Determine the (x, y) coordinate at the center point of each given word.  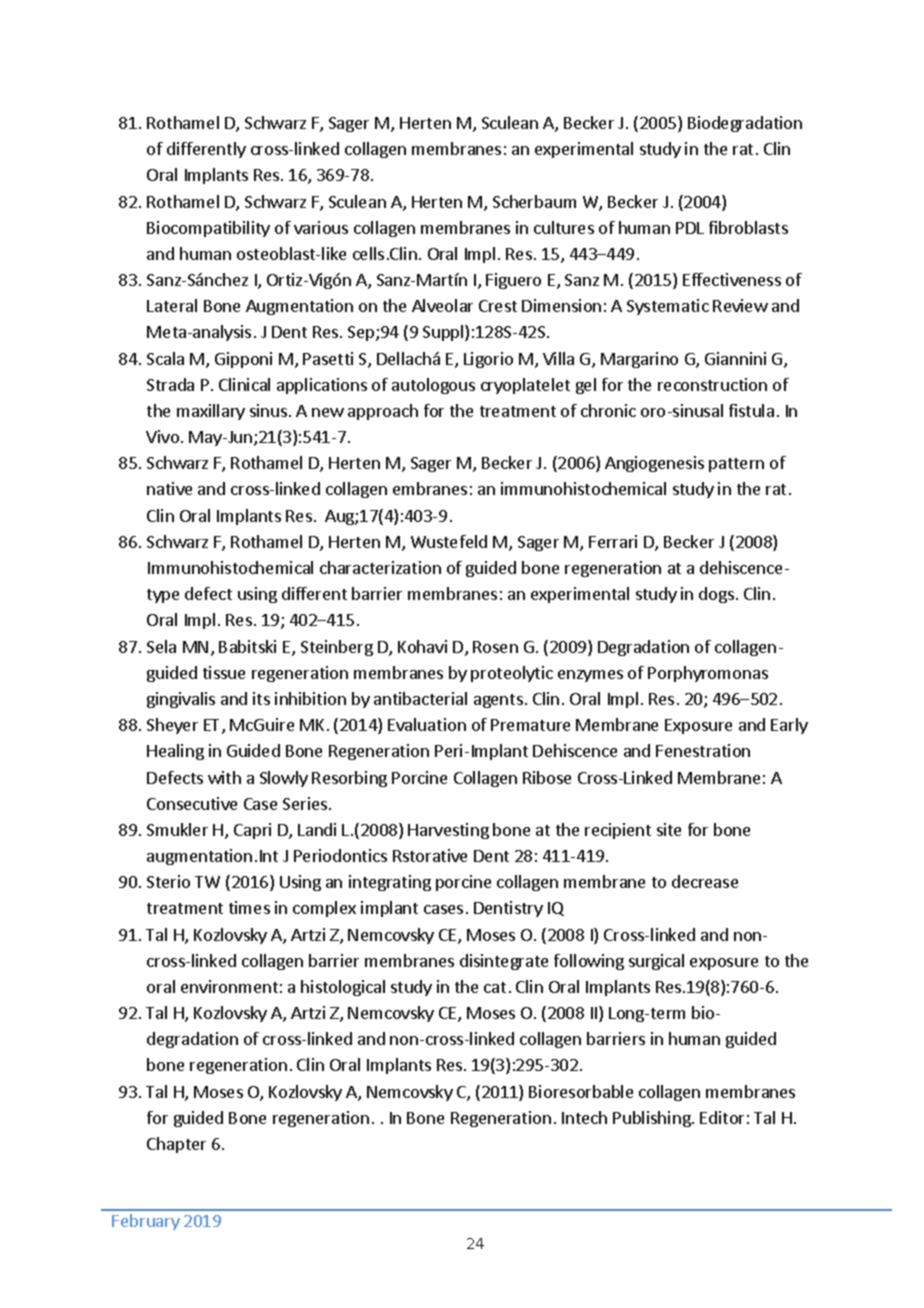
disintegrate (504, 962)
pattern (736, 465)
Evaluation (427, 724)
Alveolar (442, 305)
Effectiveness (732, 279)
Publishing (653, 1119)
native (169, 488)
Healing (175, 752)
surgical (656, 962)
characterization (380, 567)
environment (229, 986)
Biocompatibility (208, 229)
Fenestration (703, 750)
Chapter (176, 1145)
